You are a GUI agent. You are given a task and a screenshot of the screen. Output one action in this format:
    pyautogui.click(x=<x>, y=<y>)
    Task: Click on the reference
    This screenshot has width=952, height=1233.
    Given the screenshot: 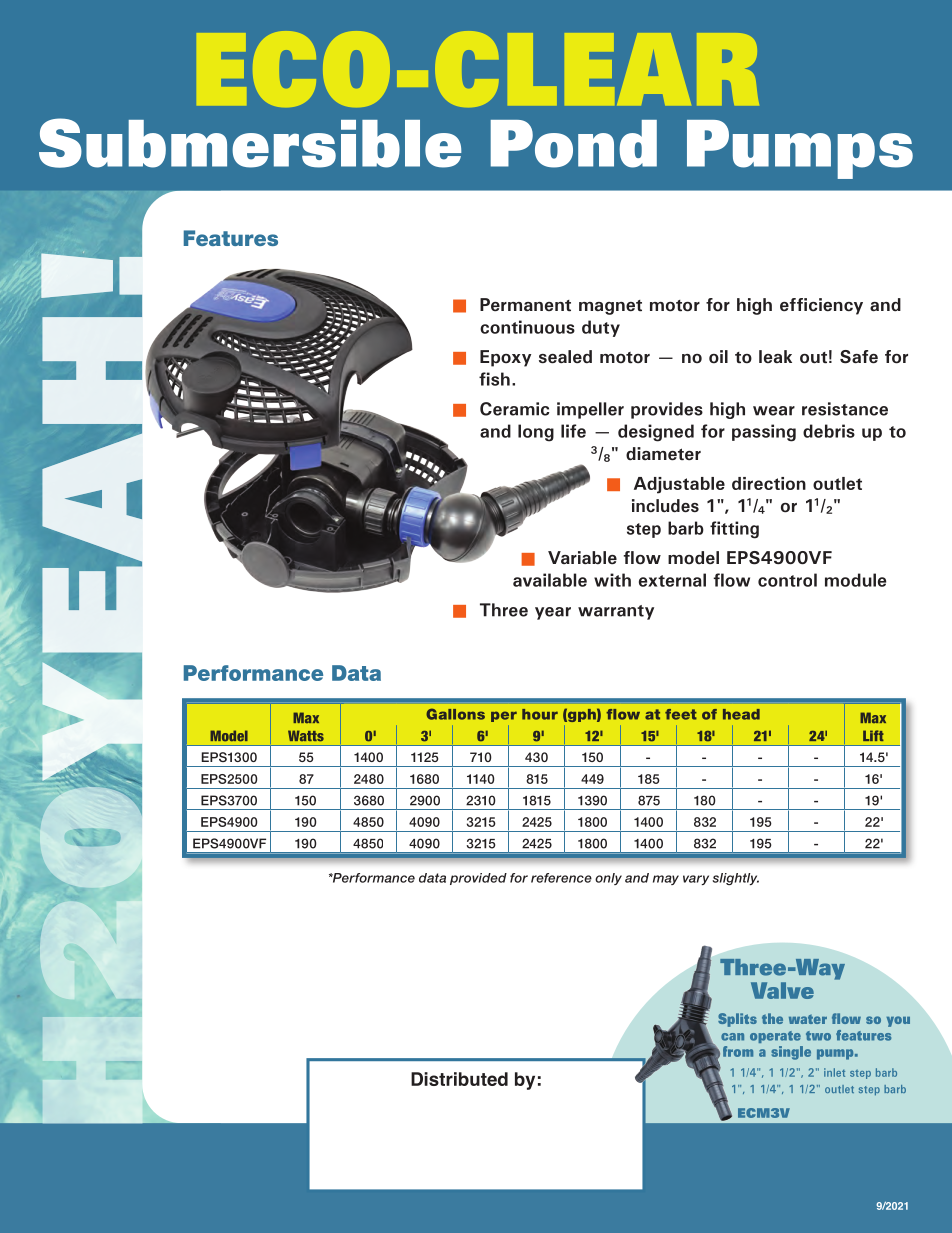 What is the action you would take?
    pyautogui.click(x=561, y=878)
